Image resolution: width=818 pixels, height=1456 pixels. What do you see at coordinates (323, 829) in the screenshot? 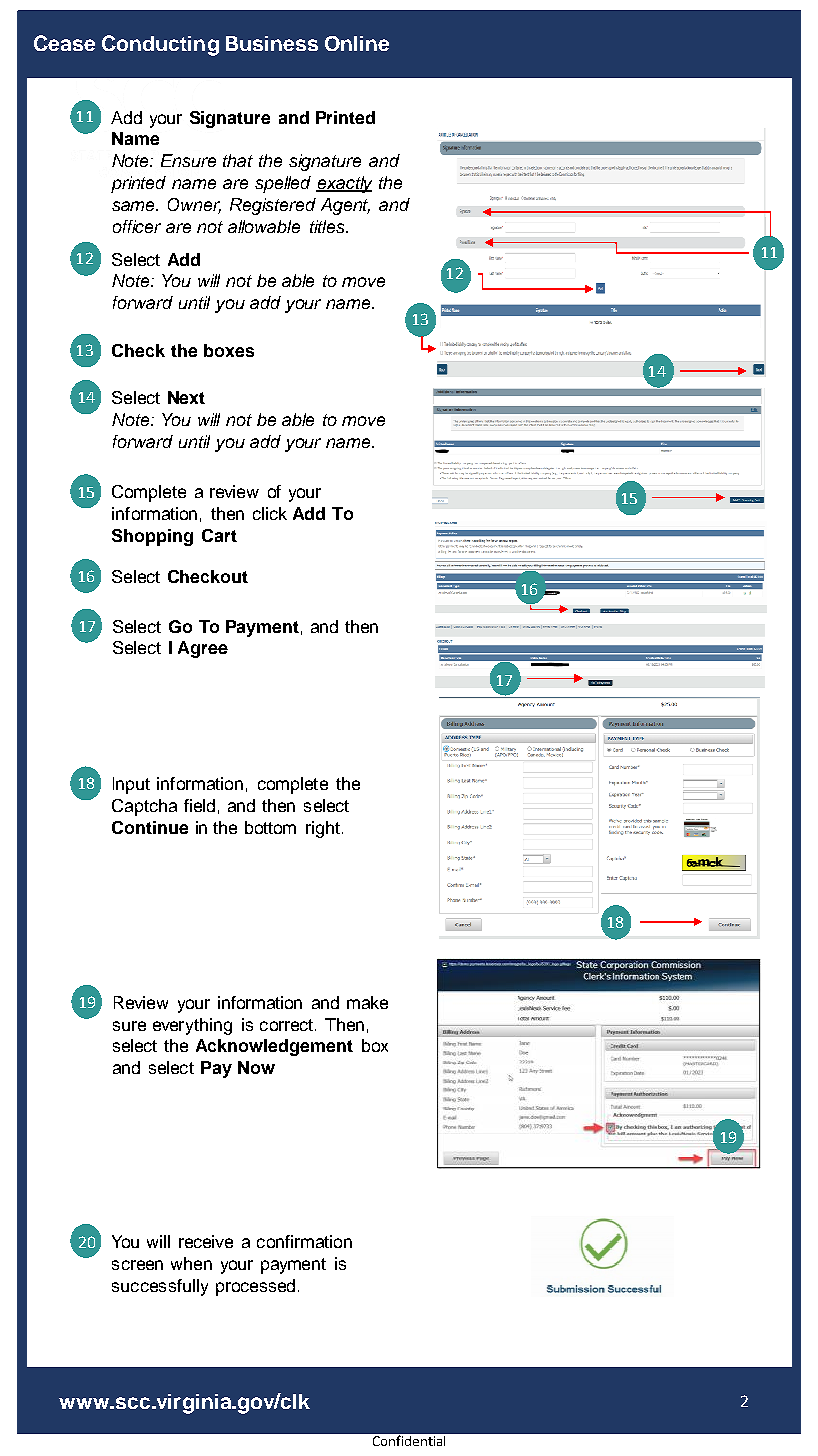
I see `right` at bounding box center [323, 829].
